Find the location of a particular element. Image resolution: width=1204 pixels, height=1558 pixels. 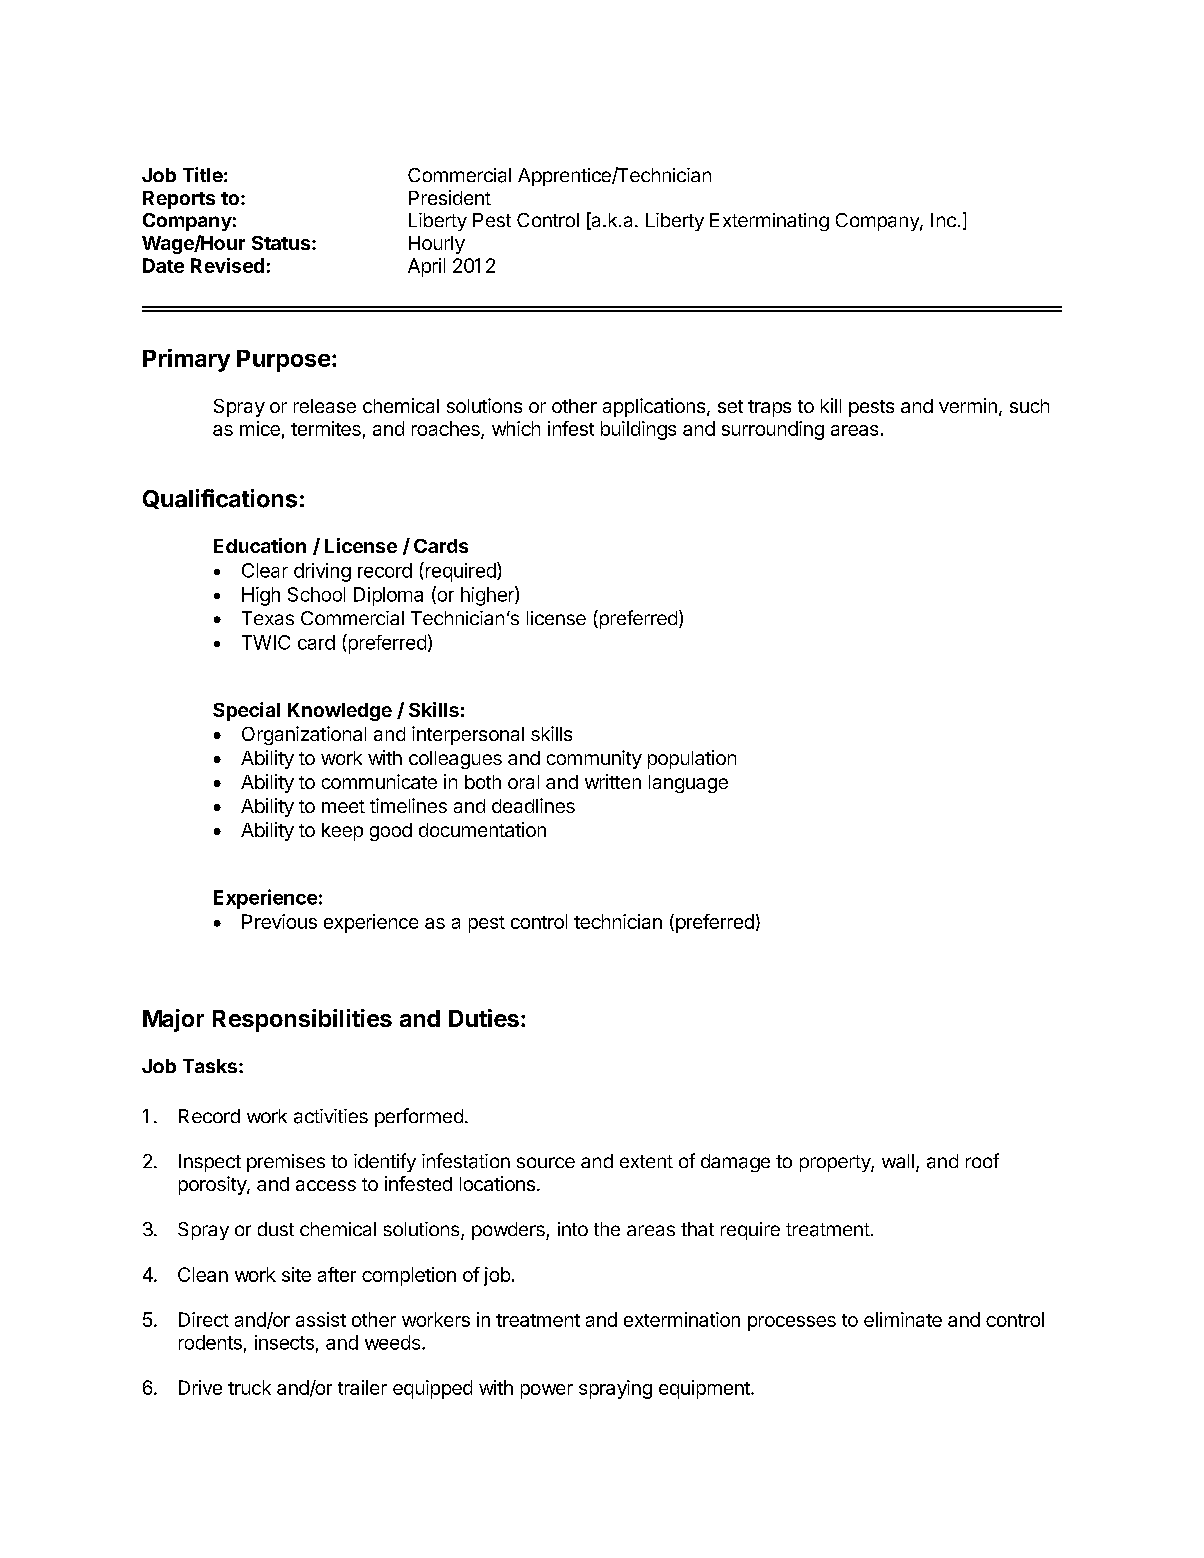

eliminate is located at coordinates (903, 1319).
